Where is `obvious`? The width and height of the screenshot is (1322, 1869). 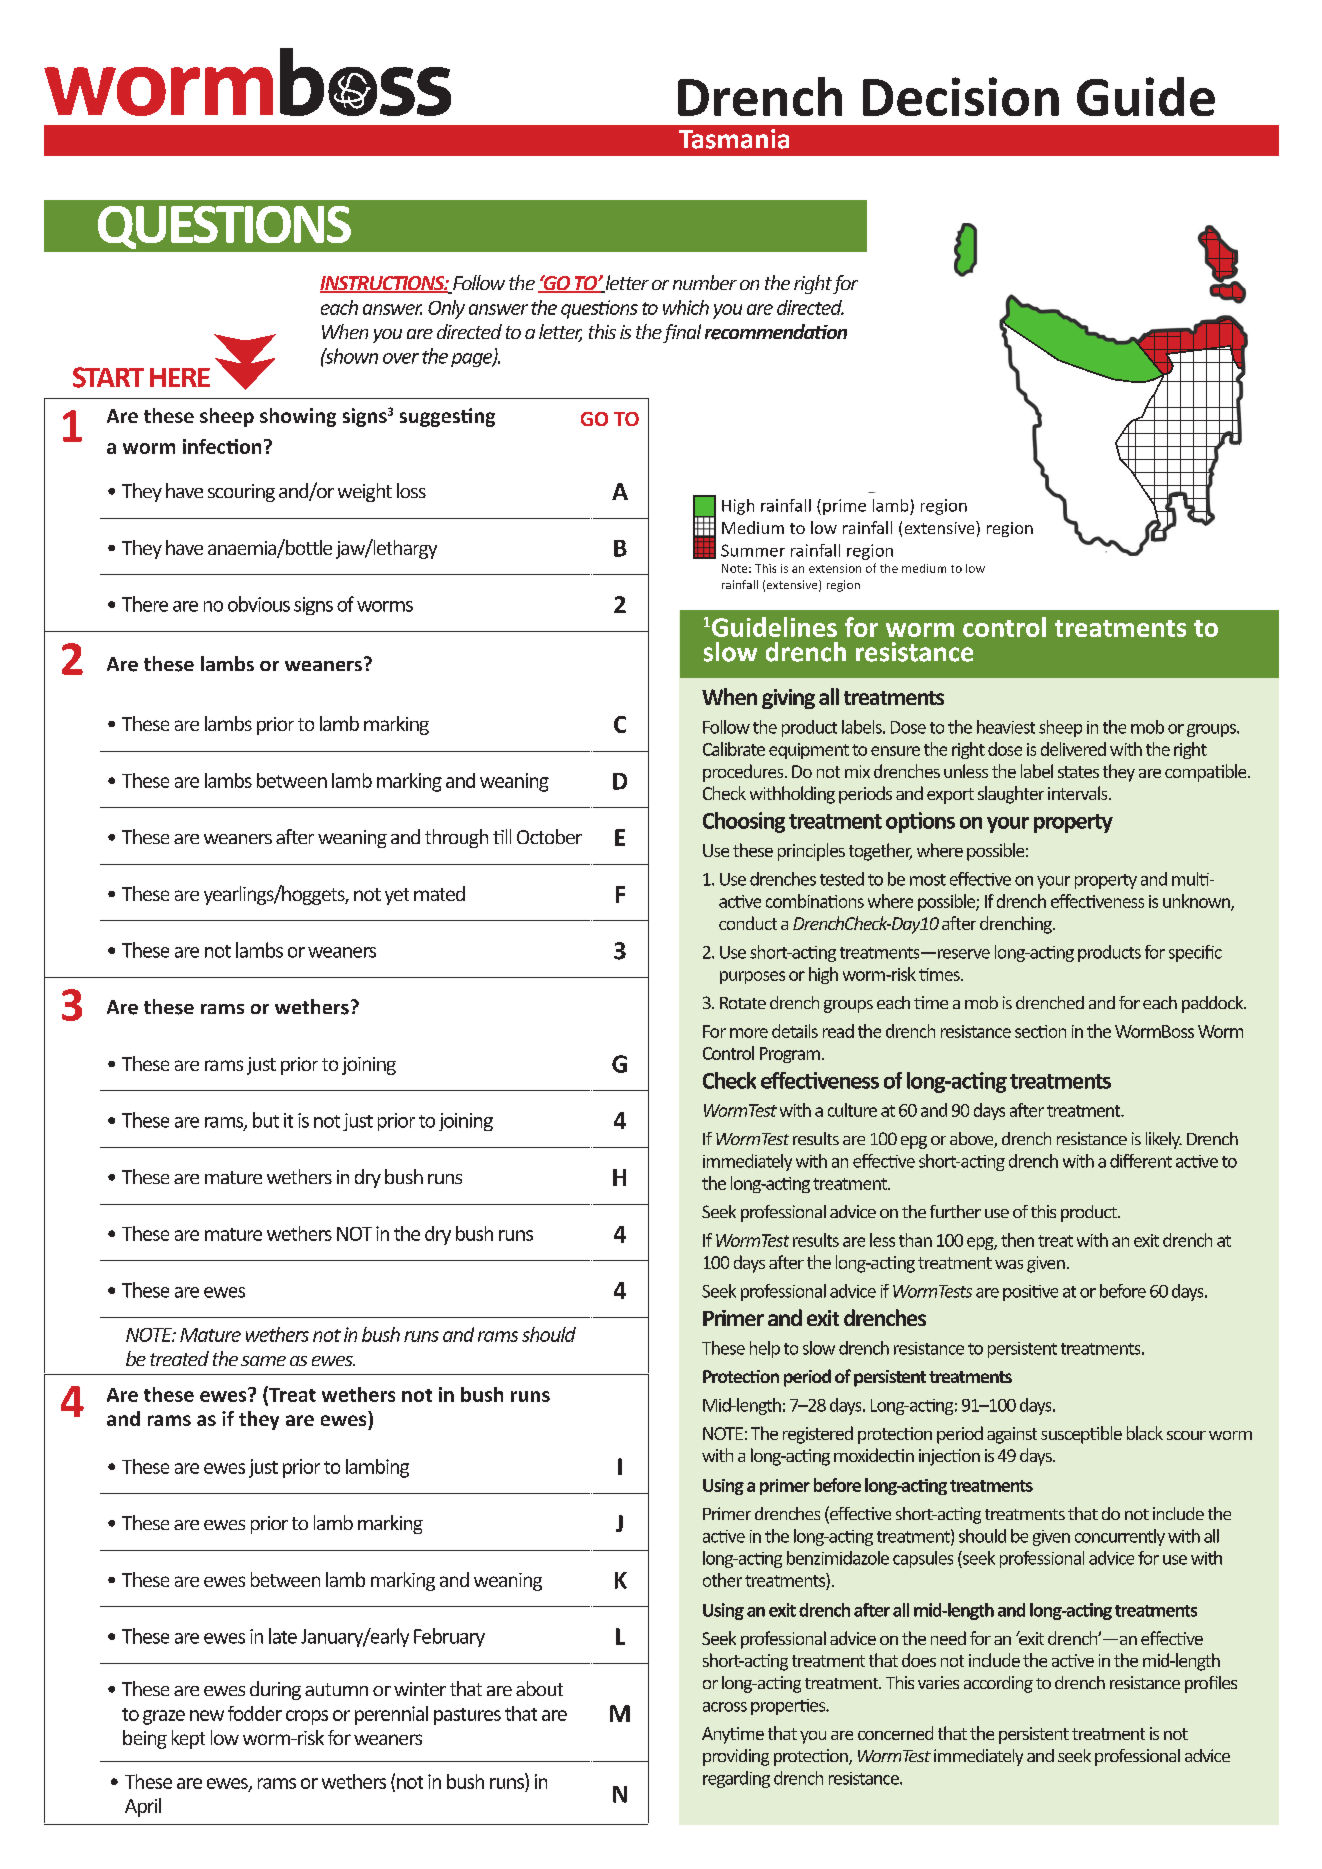
obvious is located at coordinates (259, 604).
